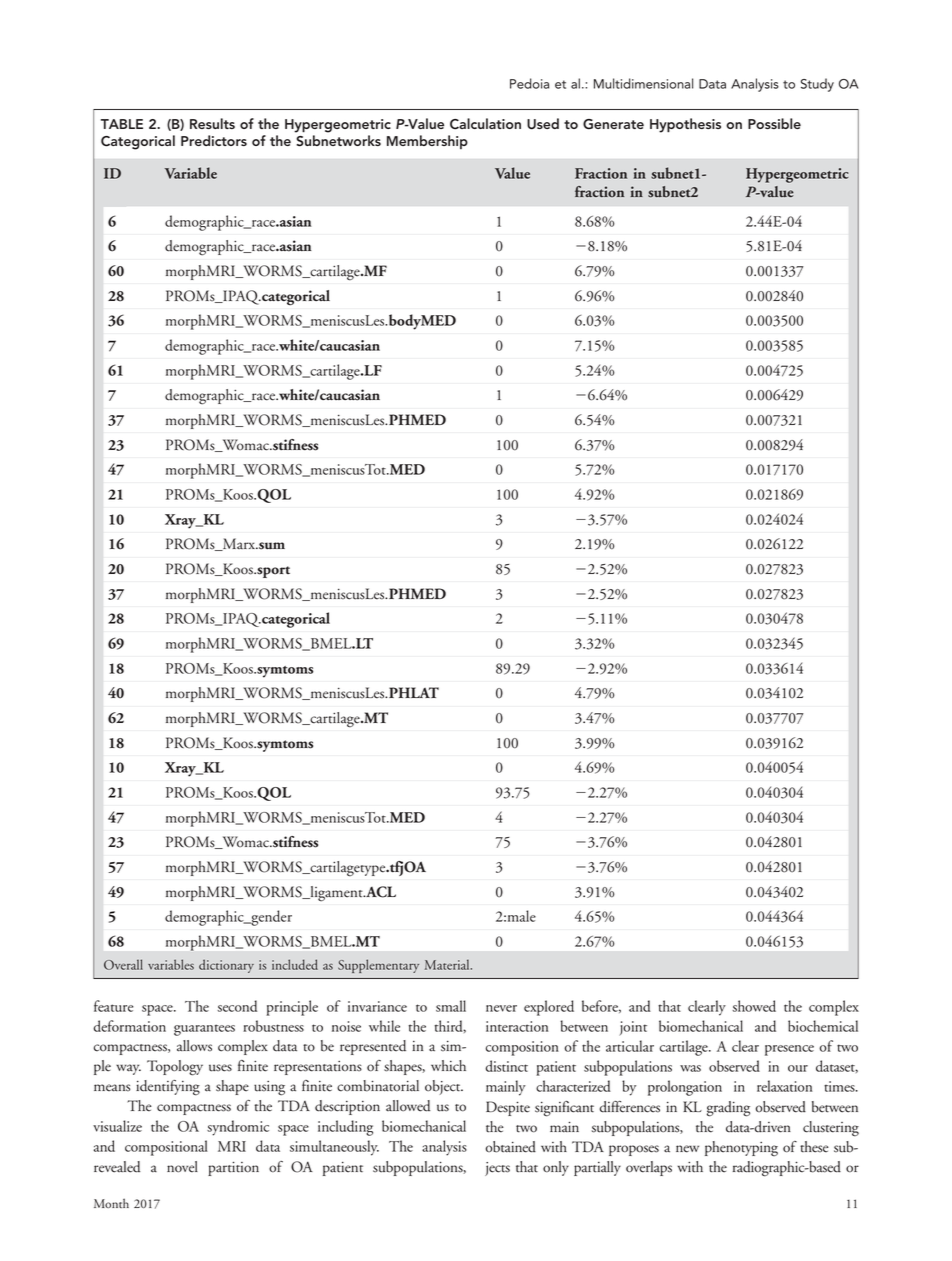 This document has width=952, height=1261. What do you see at coordinates (212, 123) in the document?
I see `Results` at bounding box center [212, 123].
